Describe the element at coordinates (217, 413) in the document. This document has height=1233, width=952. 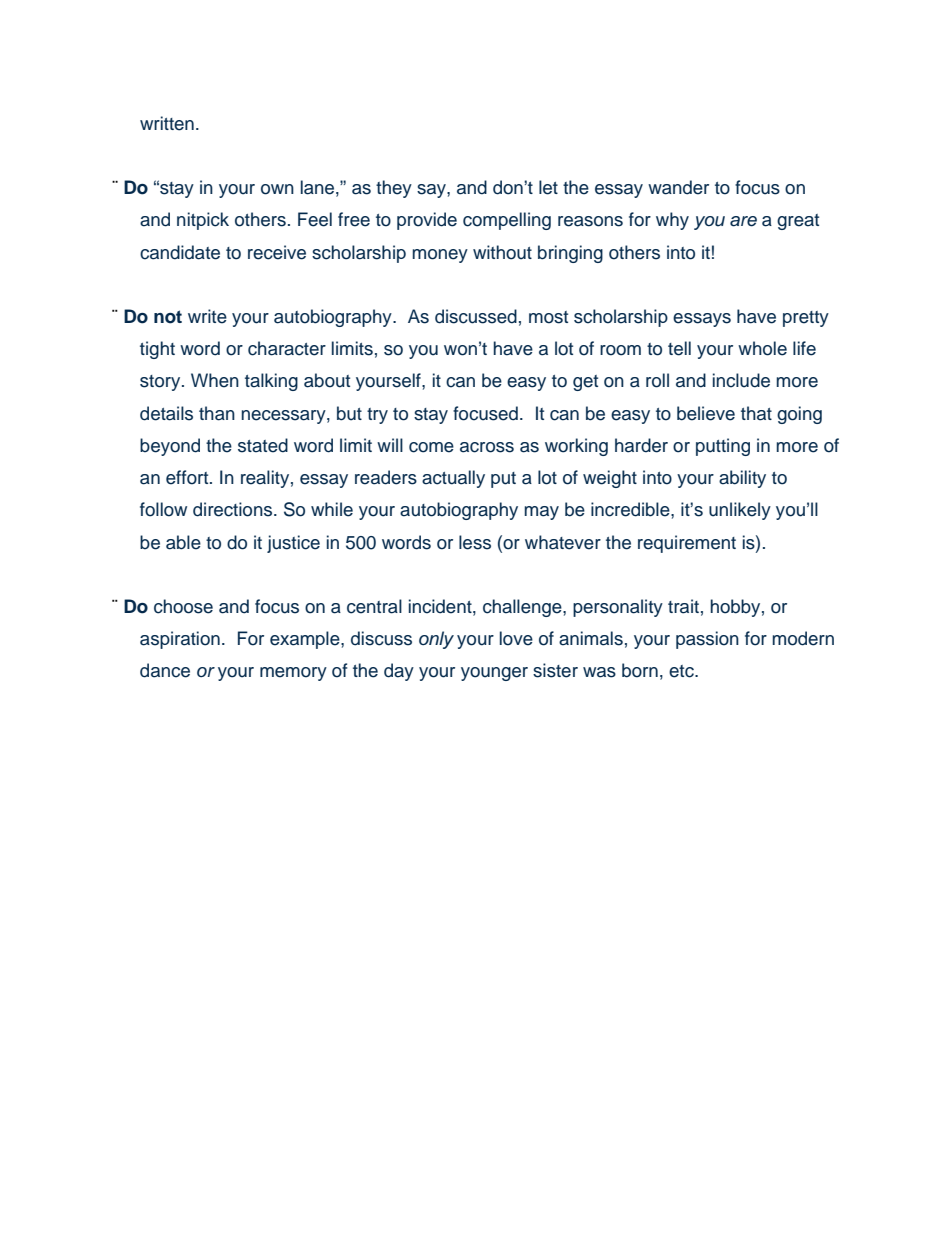
I see `than` at that location.
